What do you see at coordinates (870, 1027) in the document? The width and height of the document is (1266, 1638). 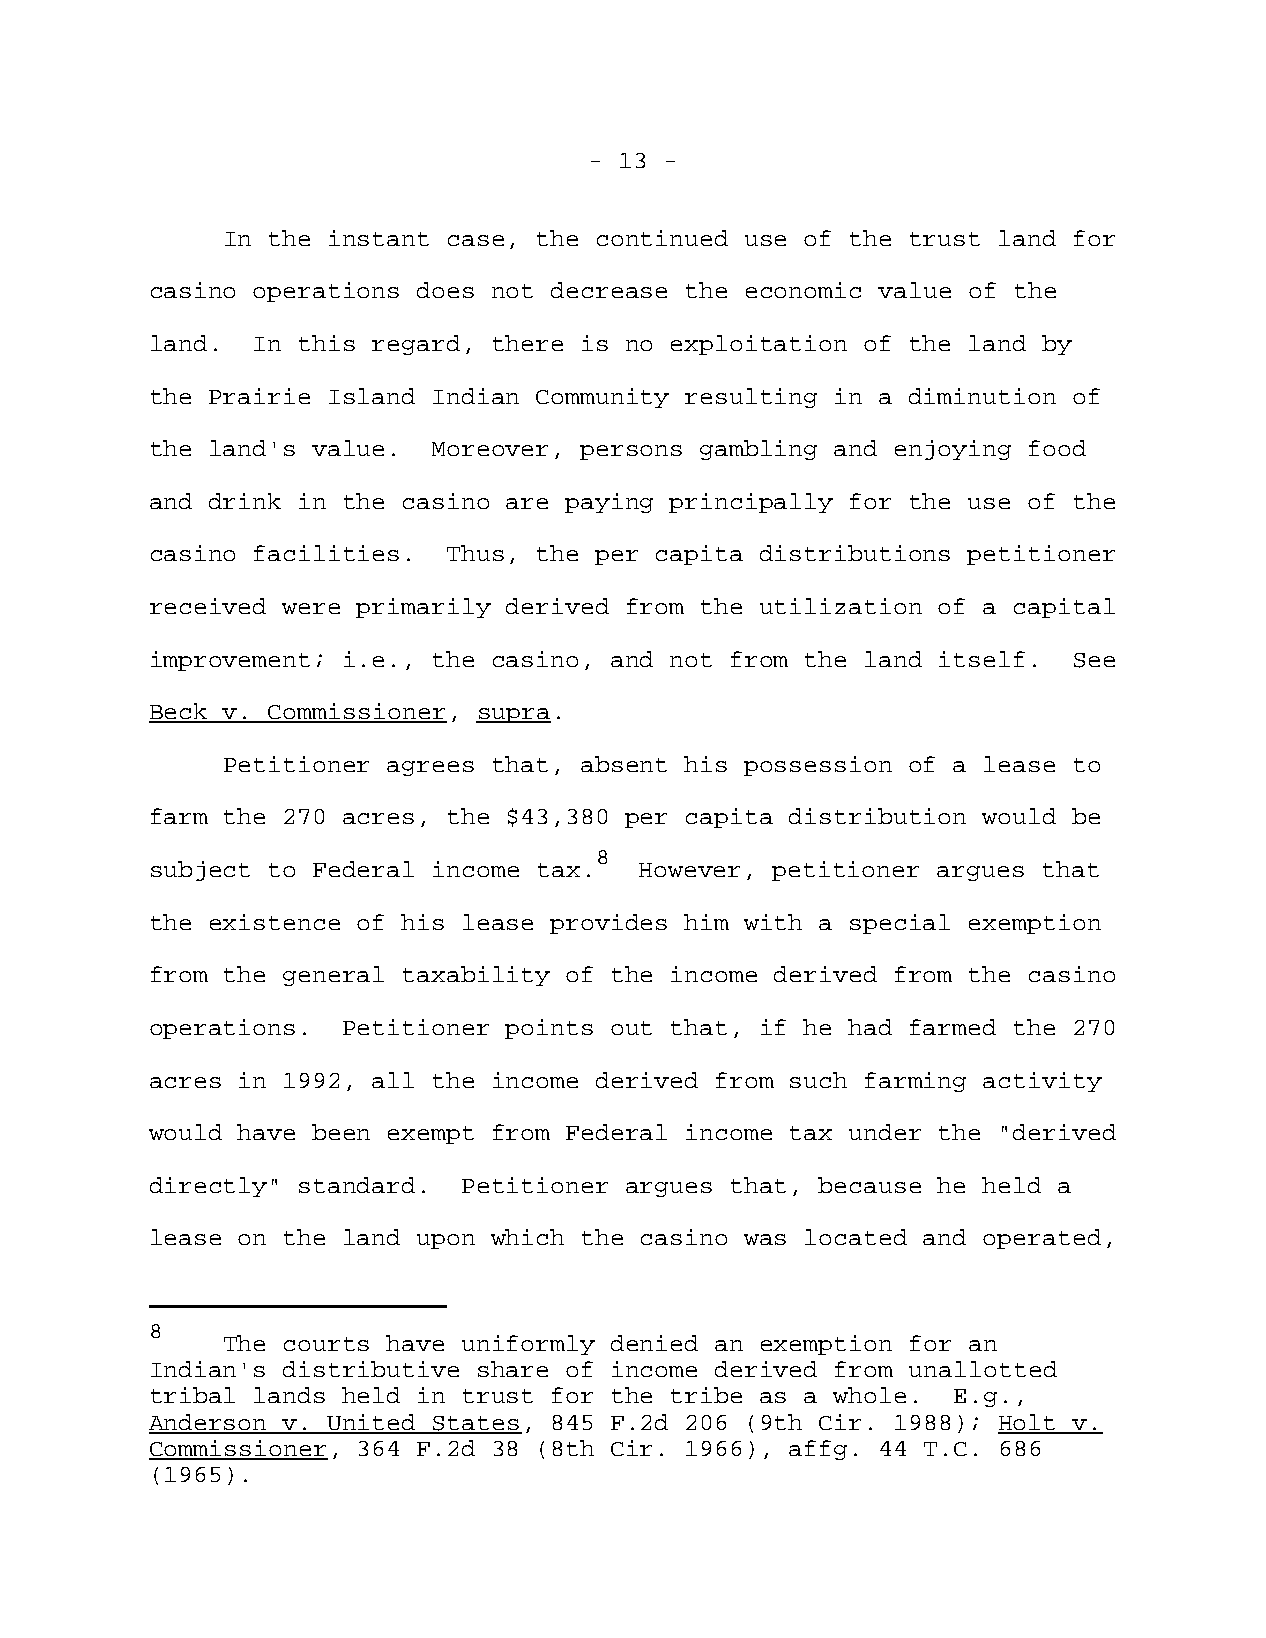 I see `had` at bounding box center [870, 1027].
